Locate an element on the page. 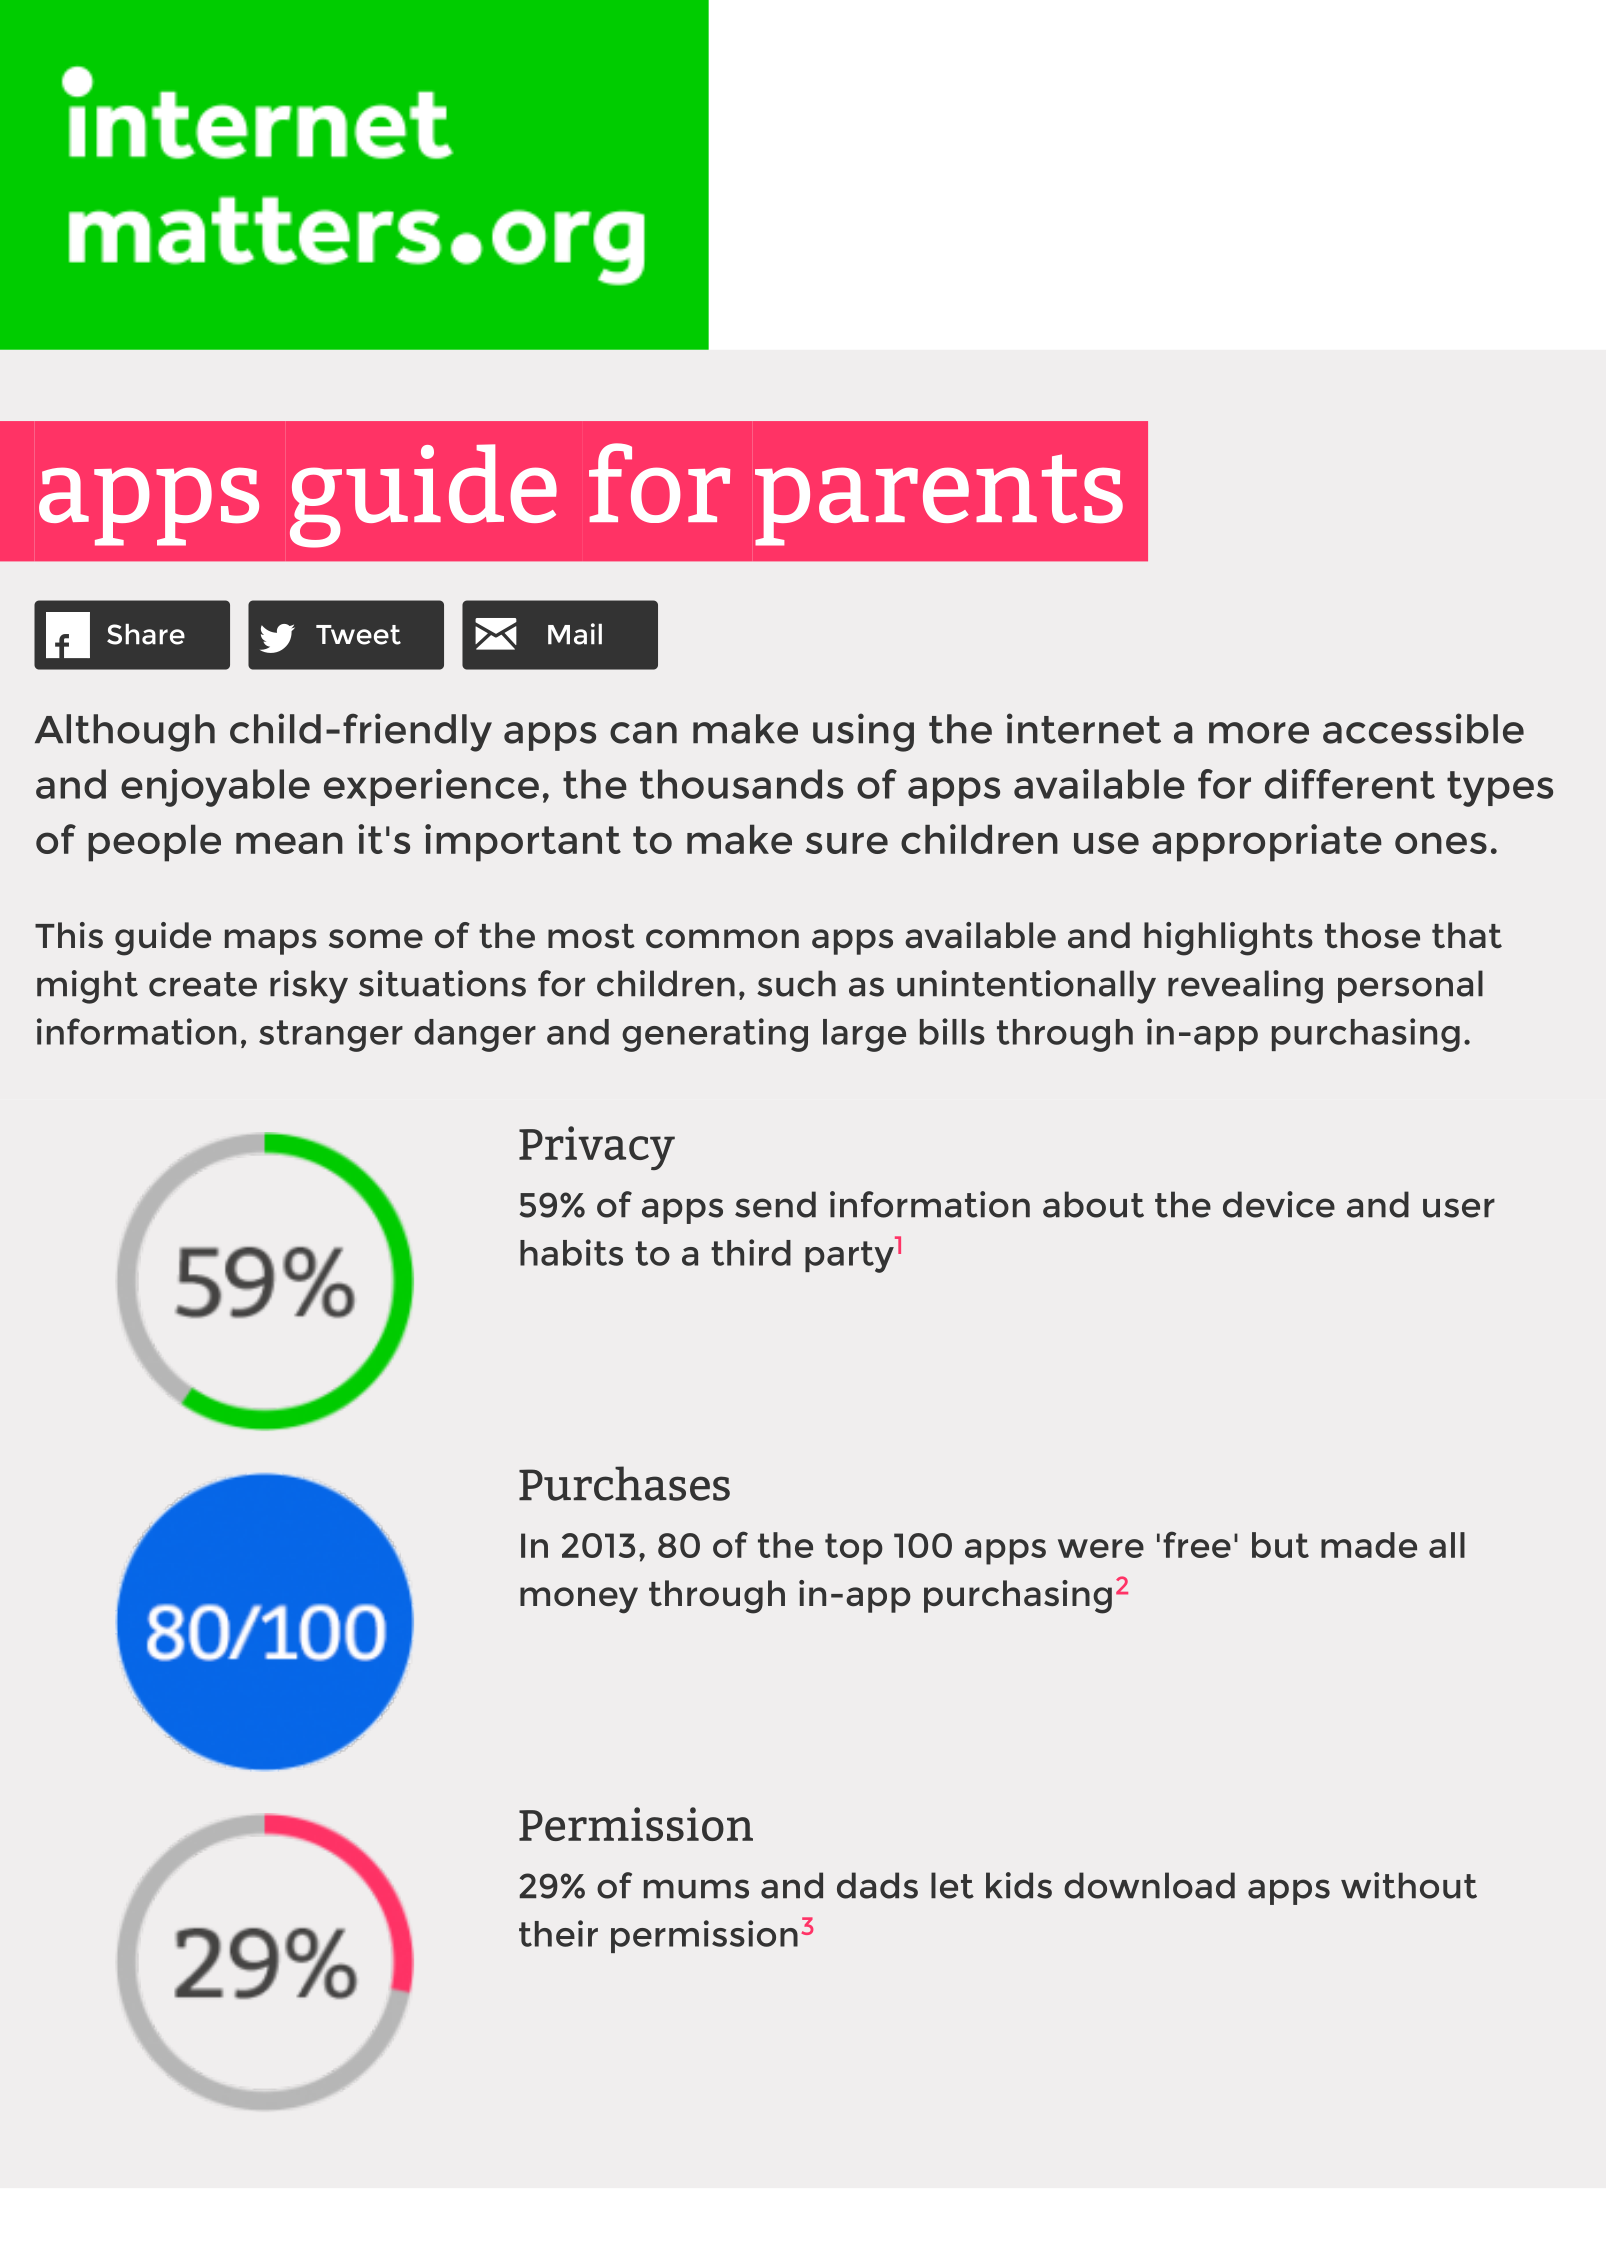 Image resolution: width=1606 pixels, height=2248 pixels. mums is located at coordinates (696, 1889).
